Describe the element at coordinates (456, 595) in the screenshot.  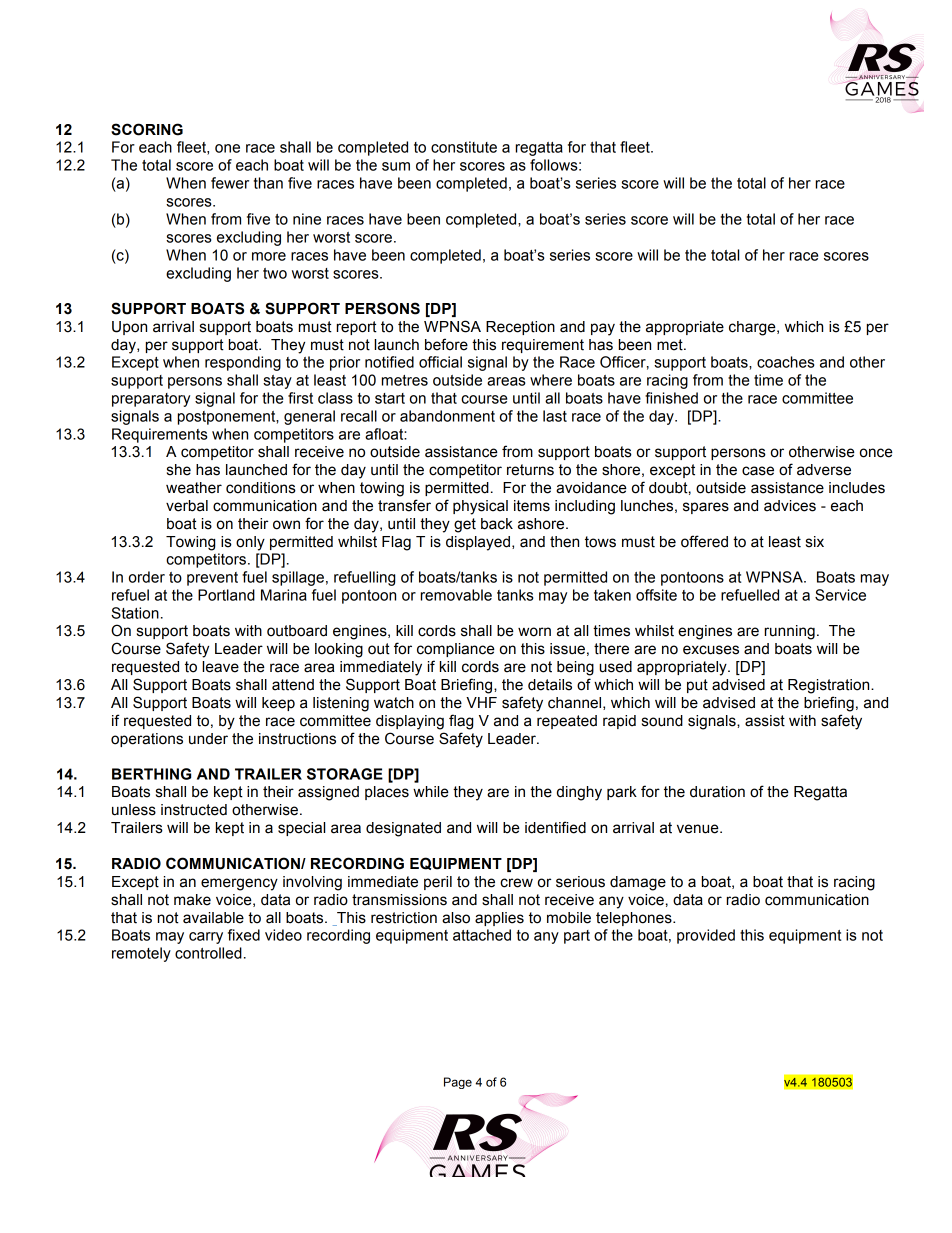
I see `removable` at that location.
